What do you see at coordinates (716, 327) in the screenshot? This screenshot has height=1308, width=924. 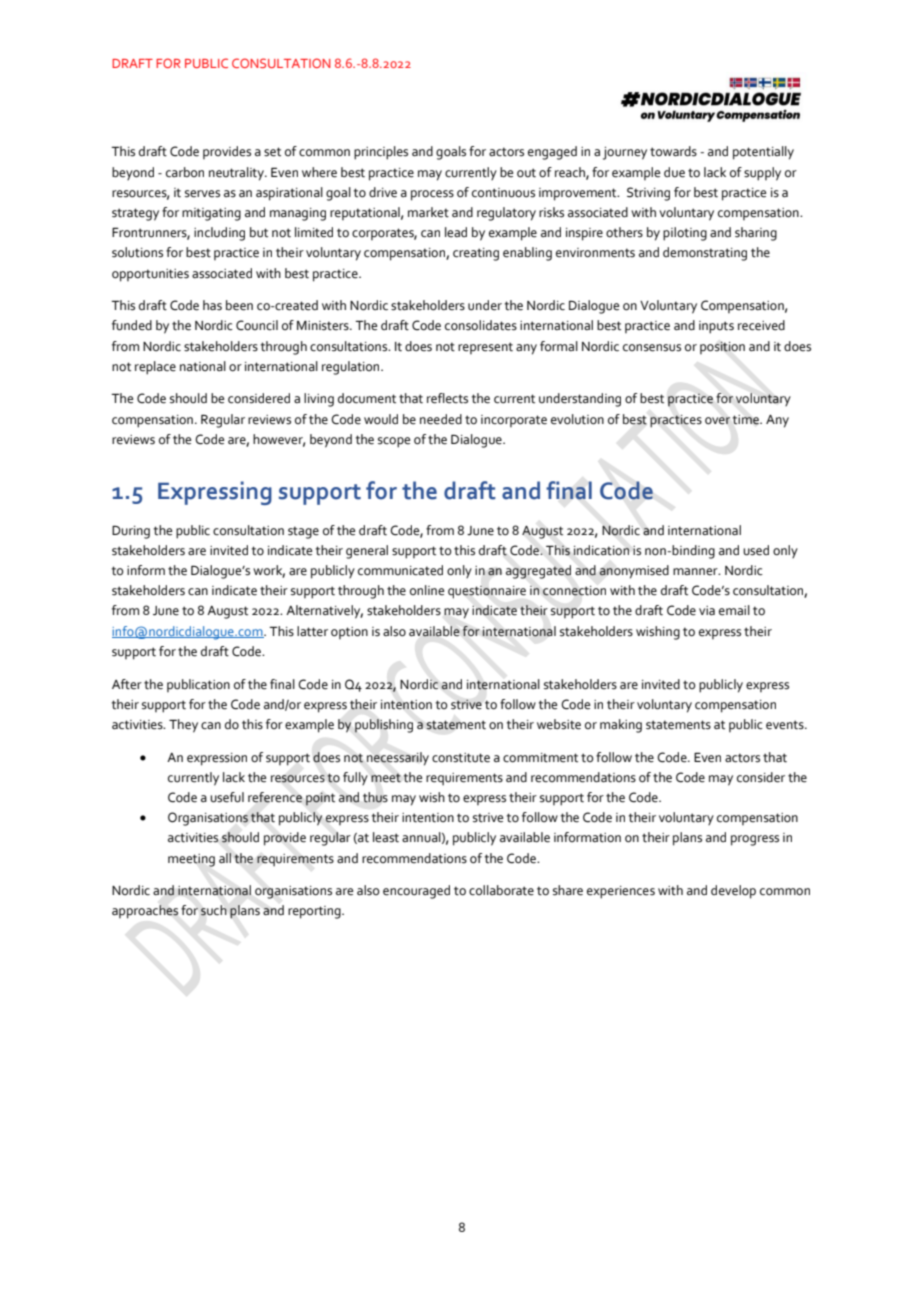 I see `inputs` at bounding box center [716, 327].
